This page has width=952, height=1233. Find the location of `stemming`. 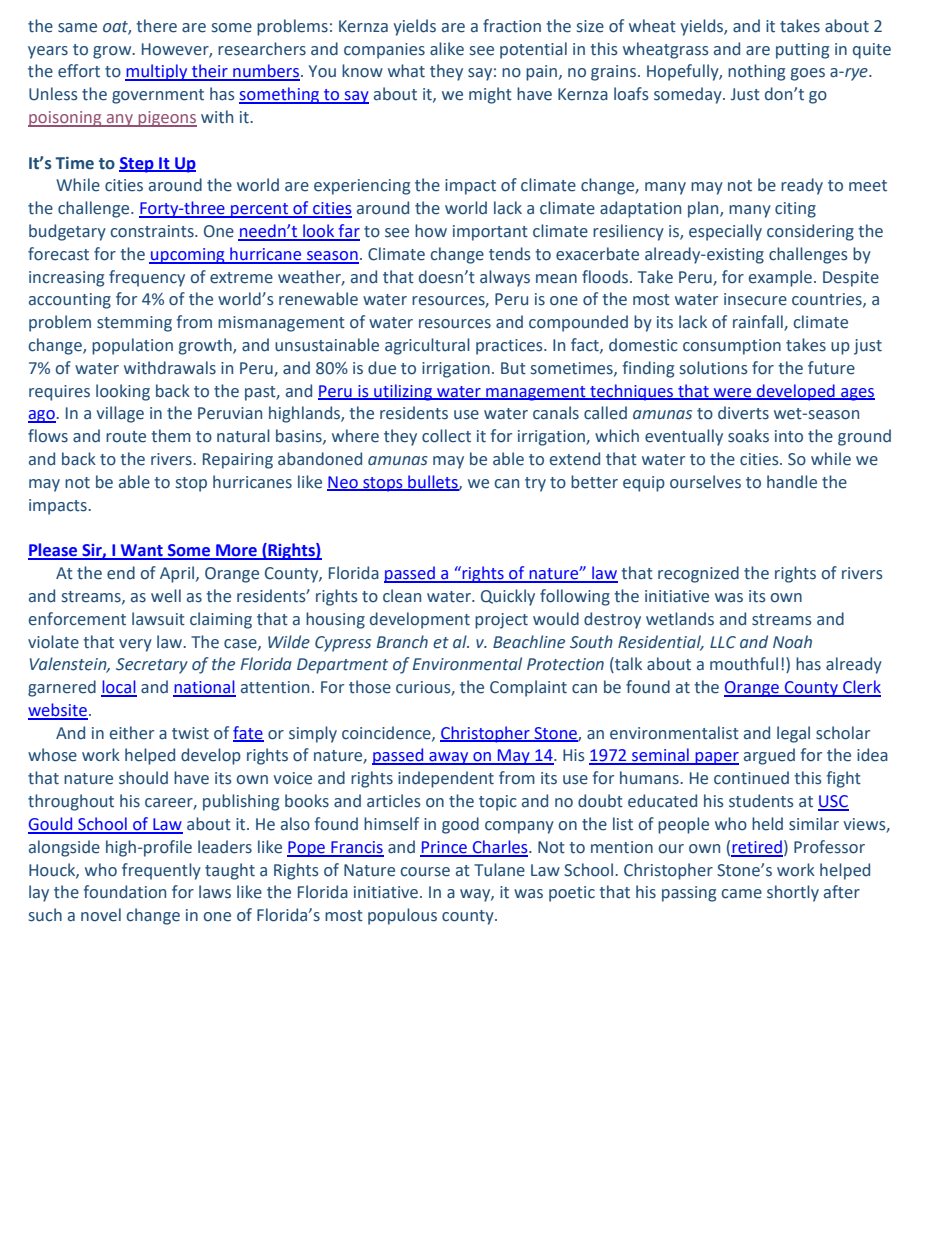

stemming is located at coordinates (134, 324).
